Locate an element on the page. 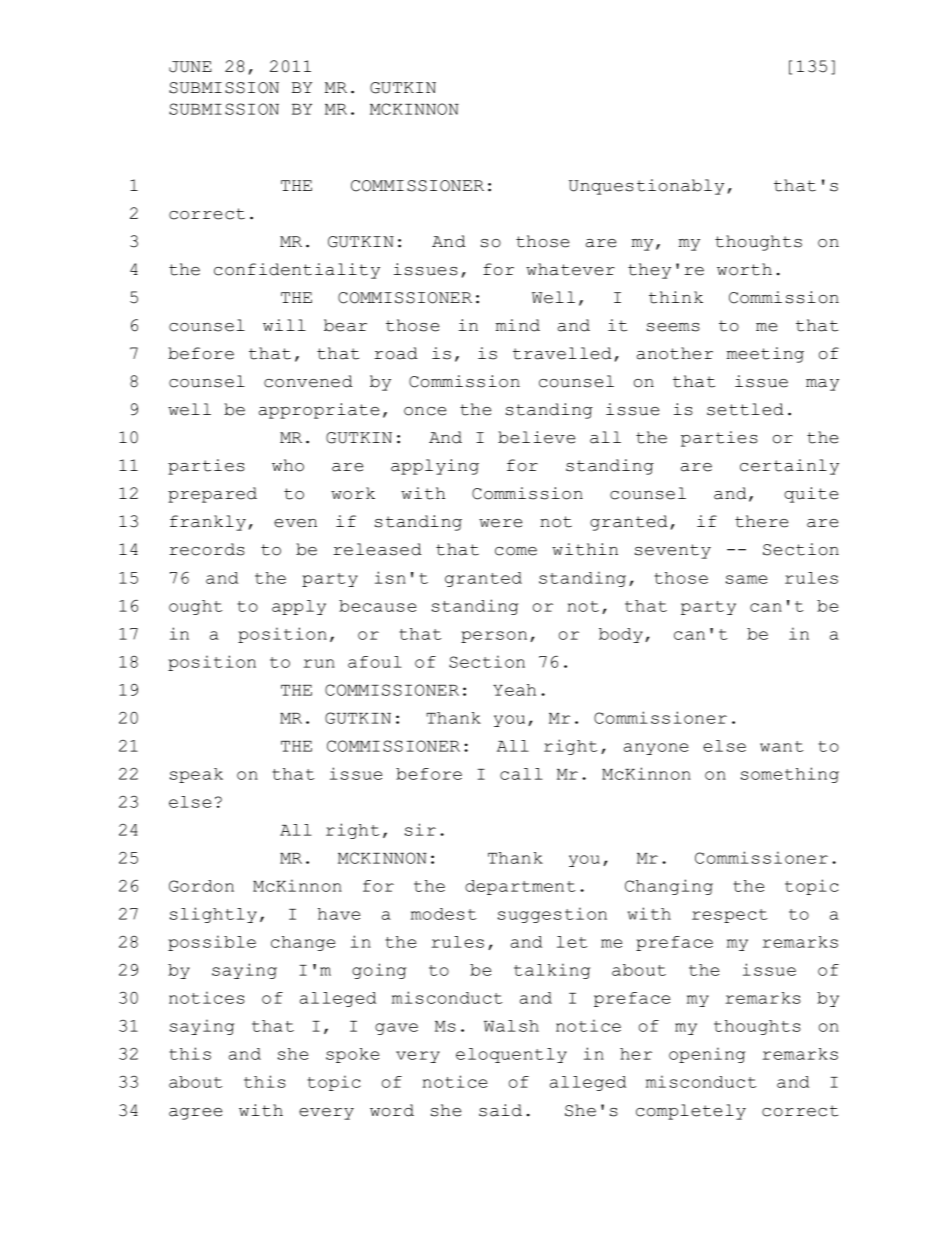  Unquestionably is located at coordinates (646, 187).
